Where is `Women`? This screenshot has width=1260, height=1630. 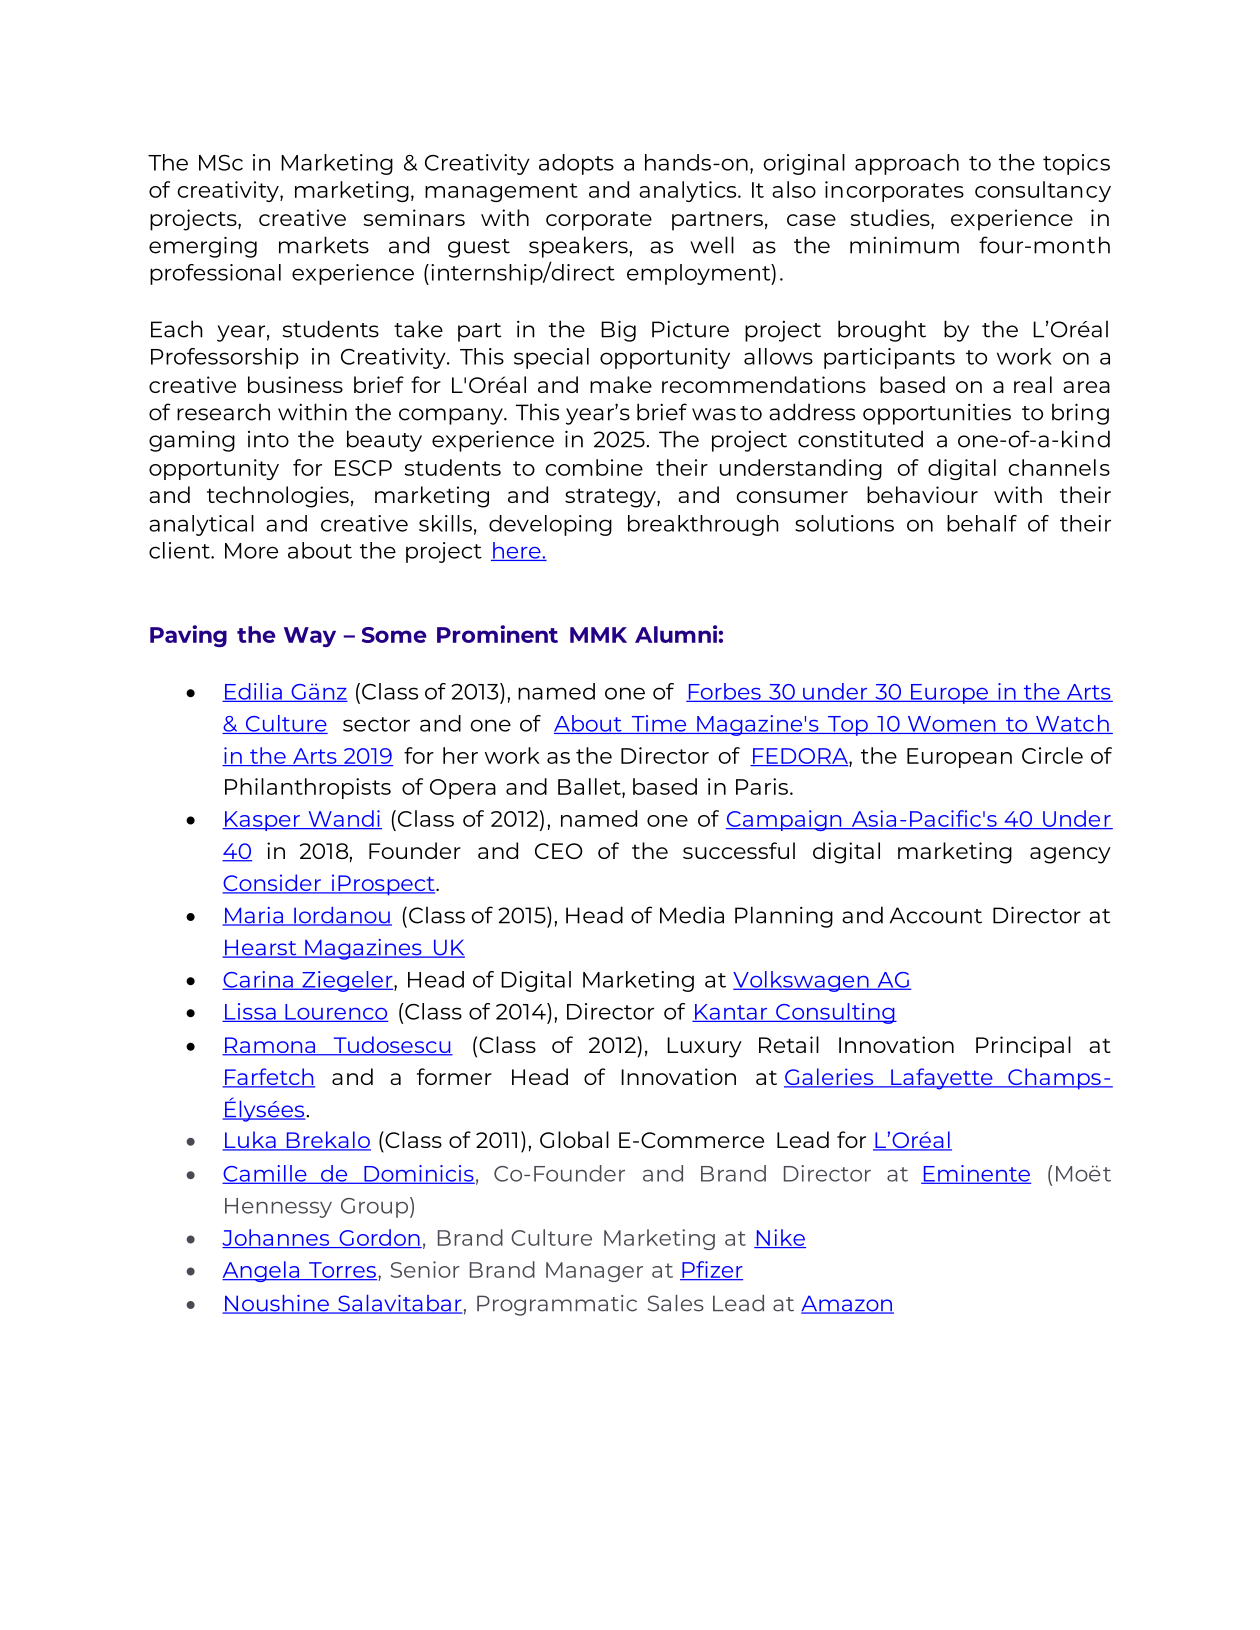 Women is located at coordinates (951, 725).
